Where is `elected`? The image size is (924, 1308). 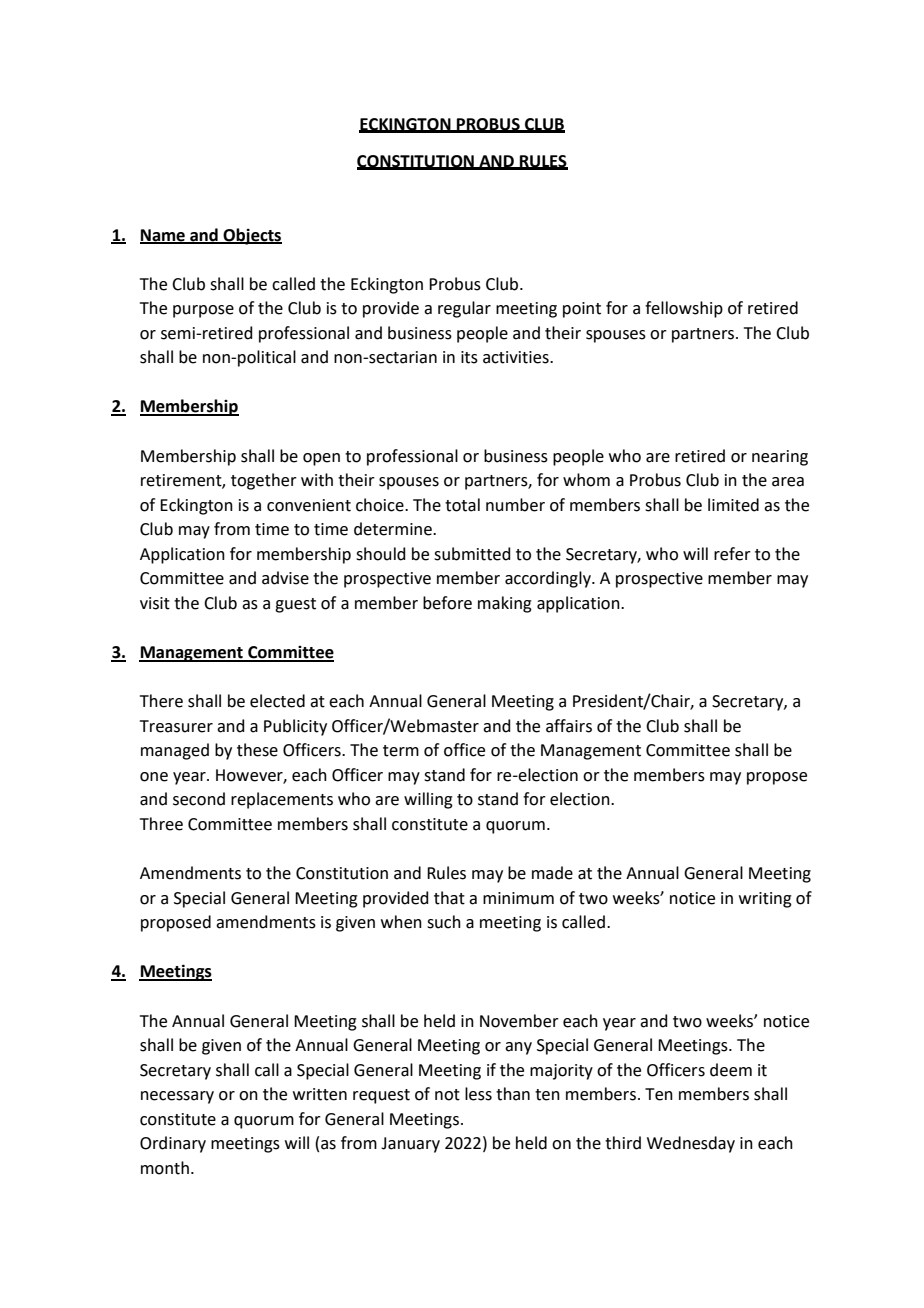
elected is located at coordinates (277, 701).
